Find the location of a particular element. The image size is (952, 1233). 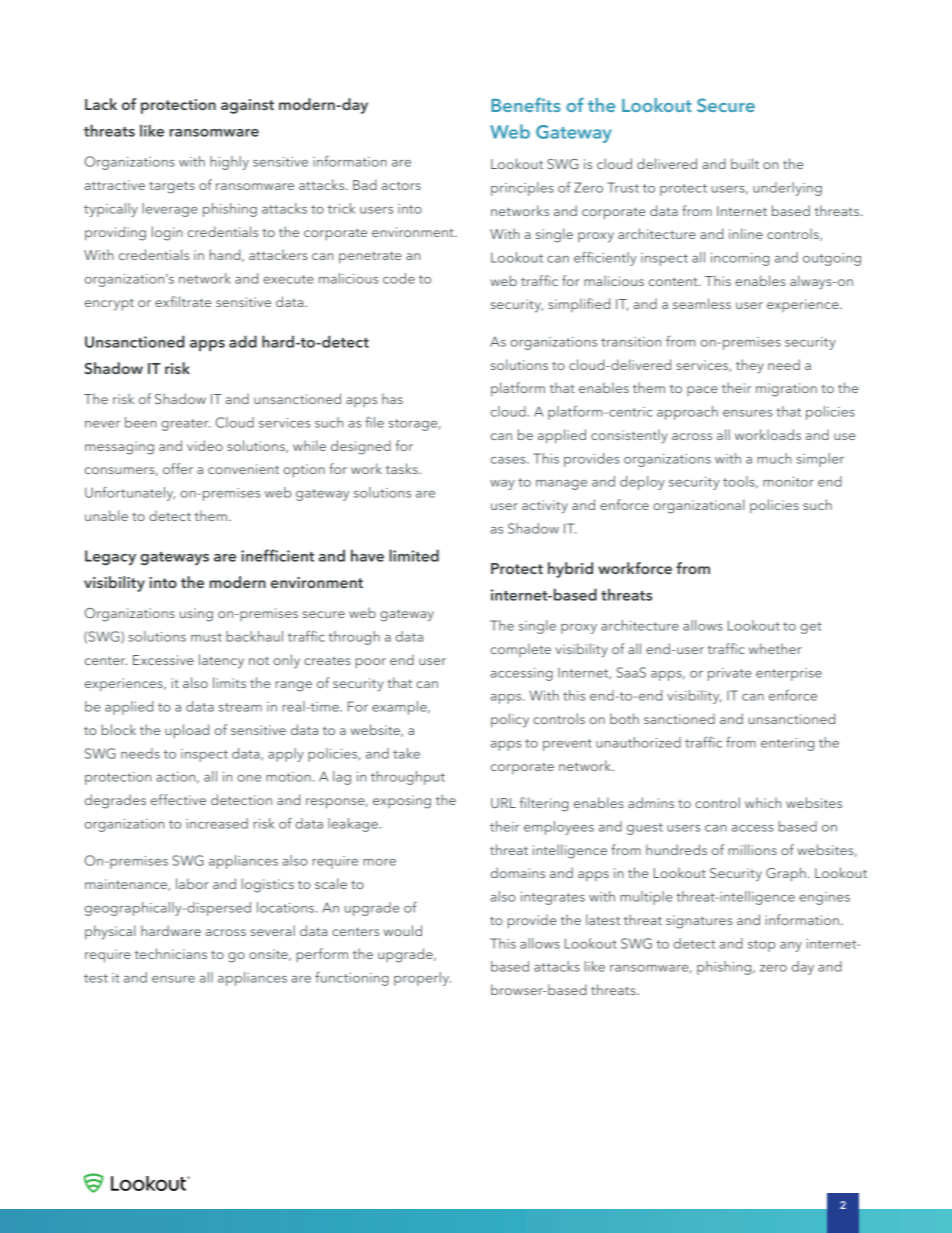

code is located at coordinates (399, 278).
